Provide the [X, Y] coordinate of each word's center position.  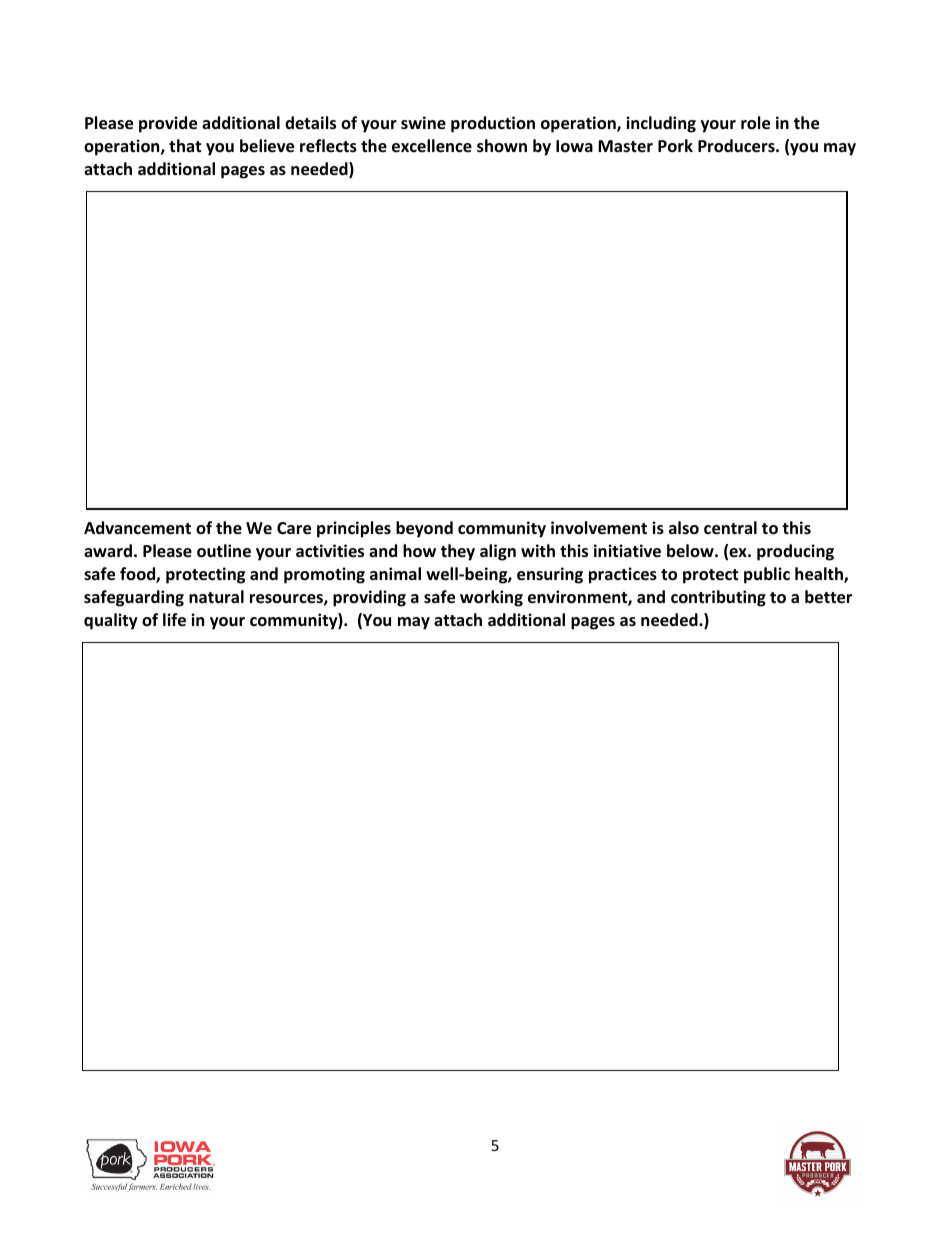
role [755, 123]
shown [502, 146]
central [730, 528]
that [185, 145]
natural [216, 596]
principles [354, 529]
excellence [432, 146]
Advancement [137, 528]
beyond [424, 529]
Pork [675, 146]
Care [294, 528]
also [684, 528]
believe [267, 146]
